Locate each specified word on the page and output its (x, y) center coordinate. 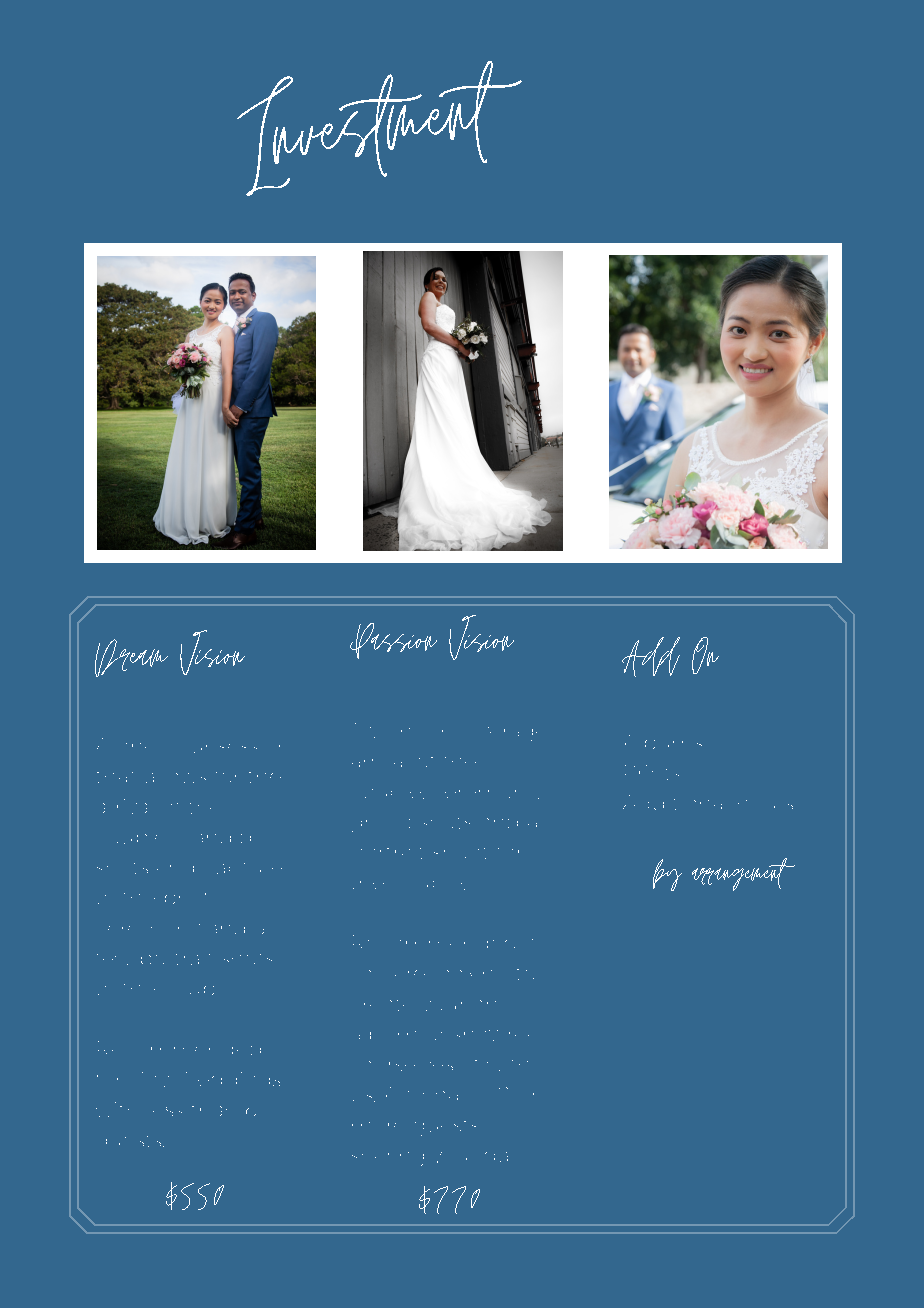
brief (185, 898)
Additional (672, 802)
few (112, 959)
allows (176, 778)
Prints (652, 772)
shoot (460, 853)
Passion (393, 641)
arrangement (743, 874)
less (167, 1111)
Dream (131, 658)
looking (469, 973)
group (381, 825)
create (384, 1005)
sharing (388, 1159)
